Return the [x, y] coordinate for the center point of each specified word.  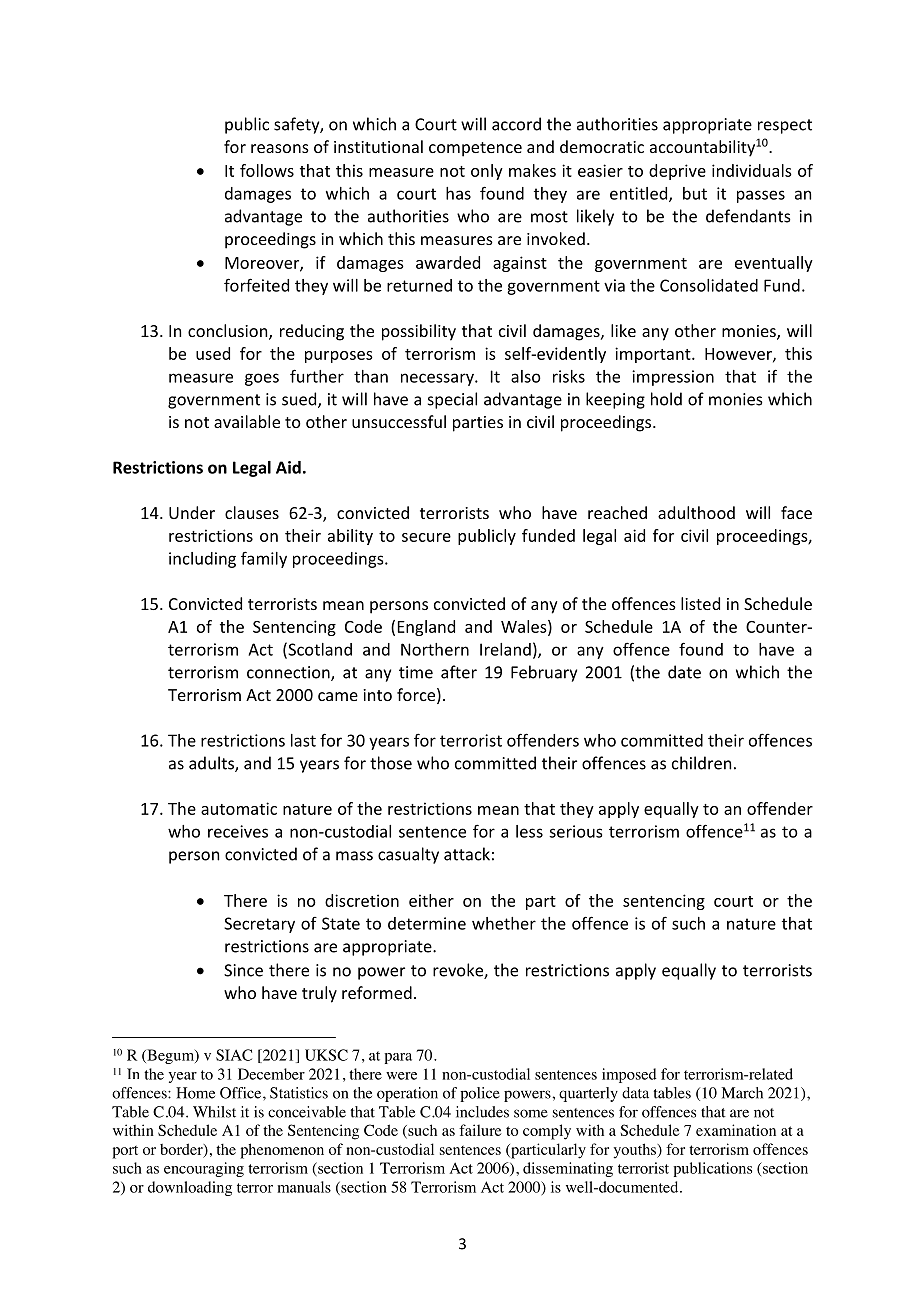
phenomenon [282, 1151]
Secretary [259, 925]
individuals [752, 170]
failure [480, 1130]
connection [289, 673]
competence [475, 149]
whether [504, 923]
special [452, 400]
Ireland [505, 649]
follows [267, 170]
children [701, 763]
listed [700, 603]
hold [666, 399]
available [247, 421]
